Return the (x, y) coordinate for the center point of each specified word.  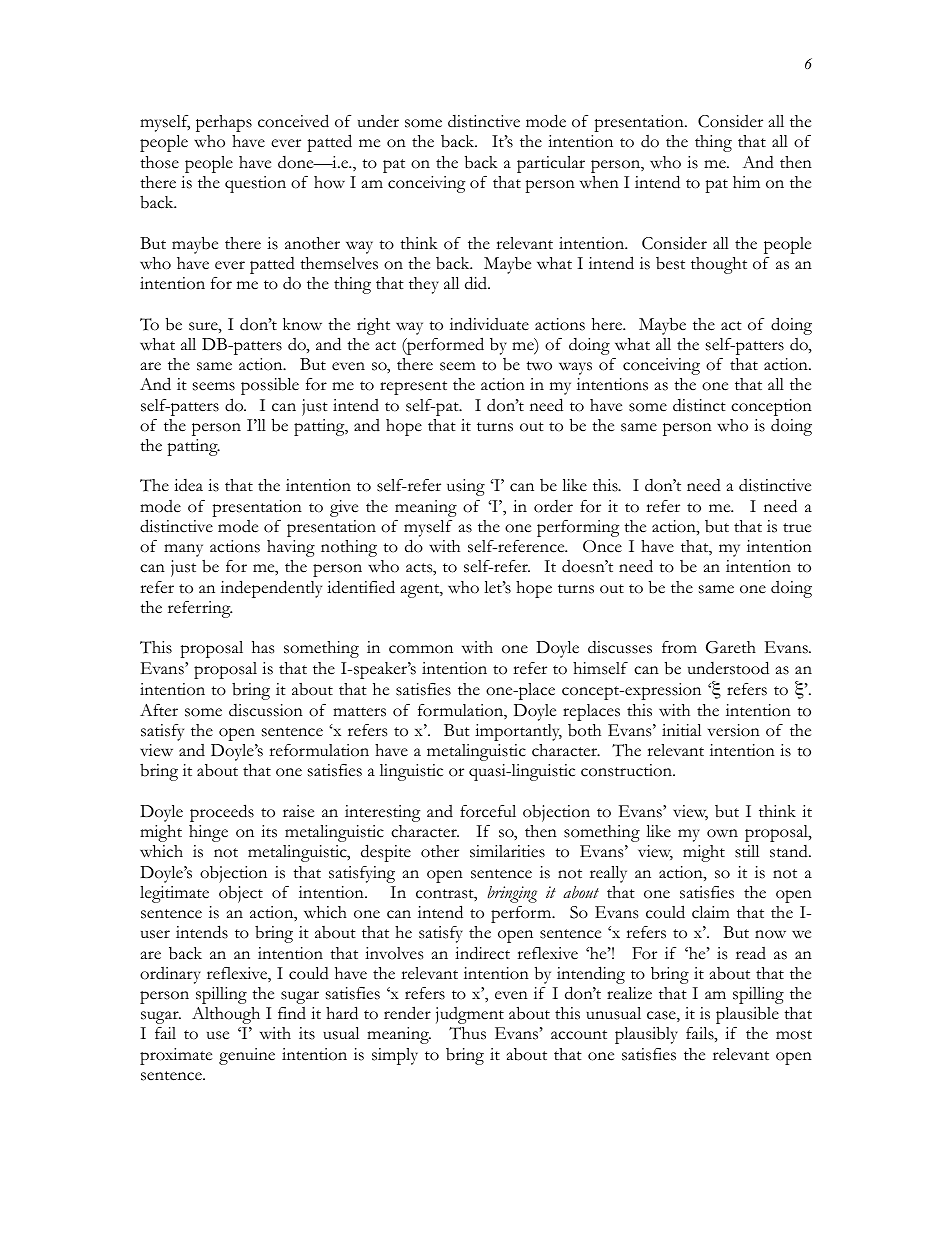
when (599, 182)
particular (551, 164)
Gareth (731, 647)
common (421, 649)
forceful (488, 811)
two (539, 366)
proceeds (222, 813)
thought (719, 265)
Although (226, 1015)
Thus (467, 1033)
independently (271, 589)
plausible (747, 1015)
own (722, 833)
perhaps (224, 123)
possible (270, 386)
